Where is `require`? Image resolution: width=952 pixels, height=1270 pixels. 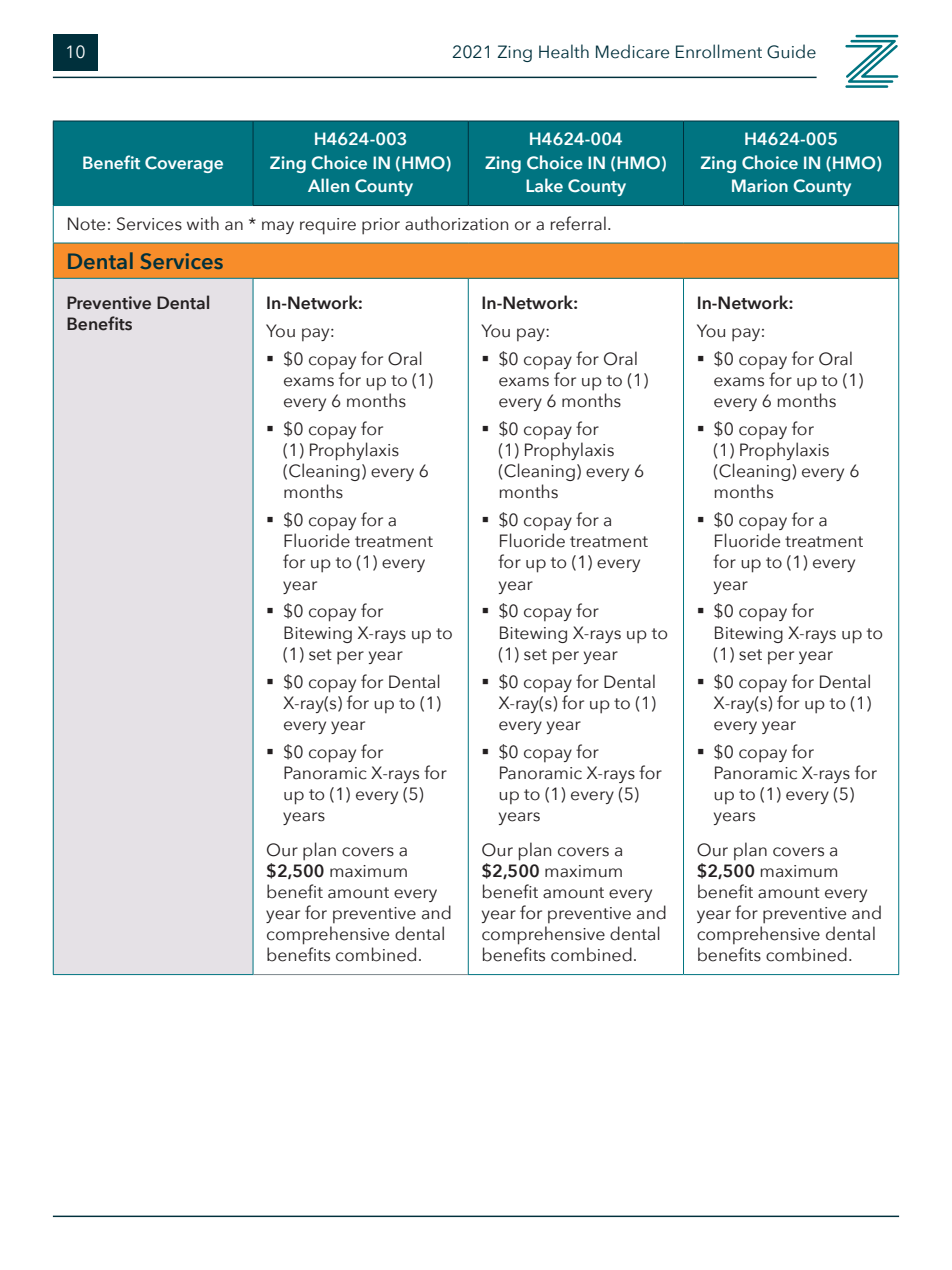
require is located at coordinates (328, 226).
